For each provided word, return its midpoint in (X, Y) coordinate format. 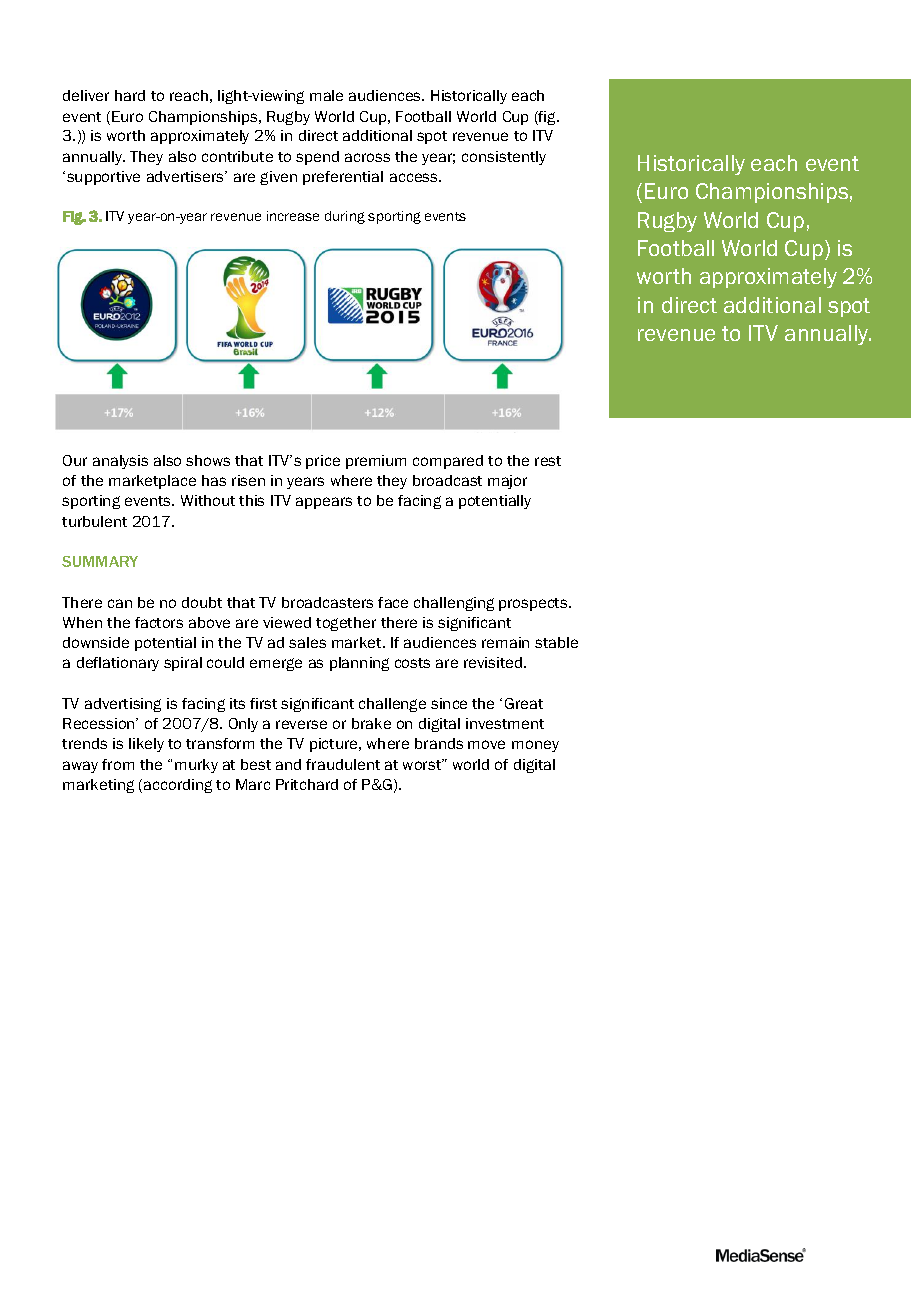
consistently (504, 158)
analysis (120, 462)
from (118, 764)
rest (548, 461)
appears (324, 503)
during (345, 217)
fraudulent (343, 764)
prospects (534, 604)
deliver (86, 95)
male (326, 95)
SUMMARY (100, 561)
